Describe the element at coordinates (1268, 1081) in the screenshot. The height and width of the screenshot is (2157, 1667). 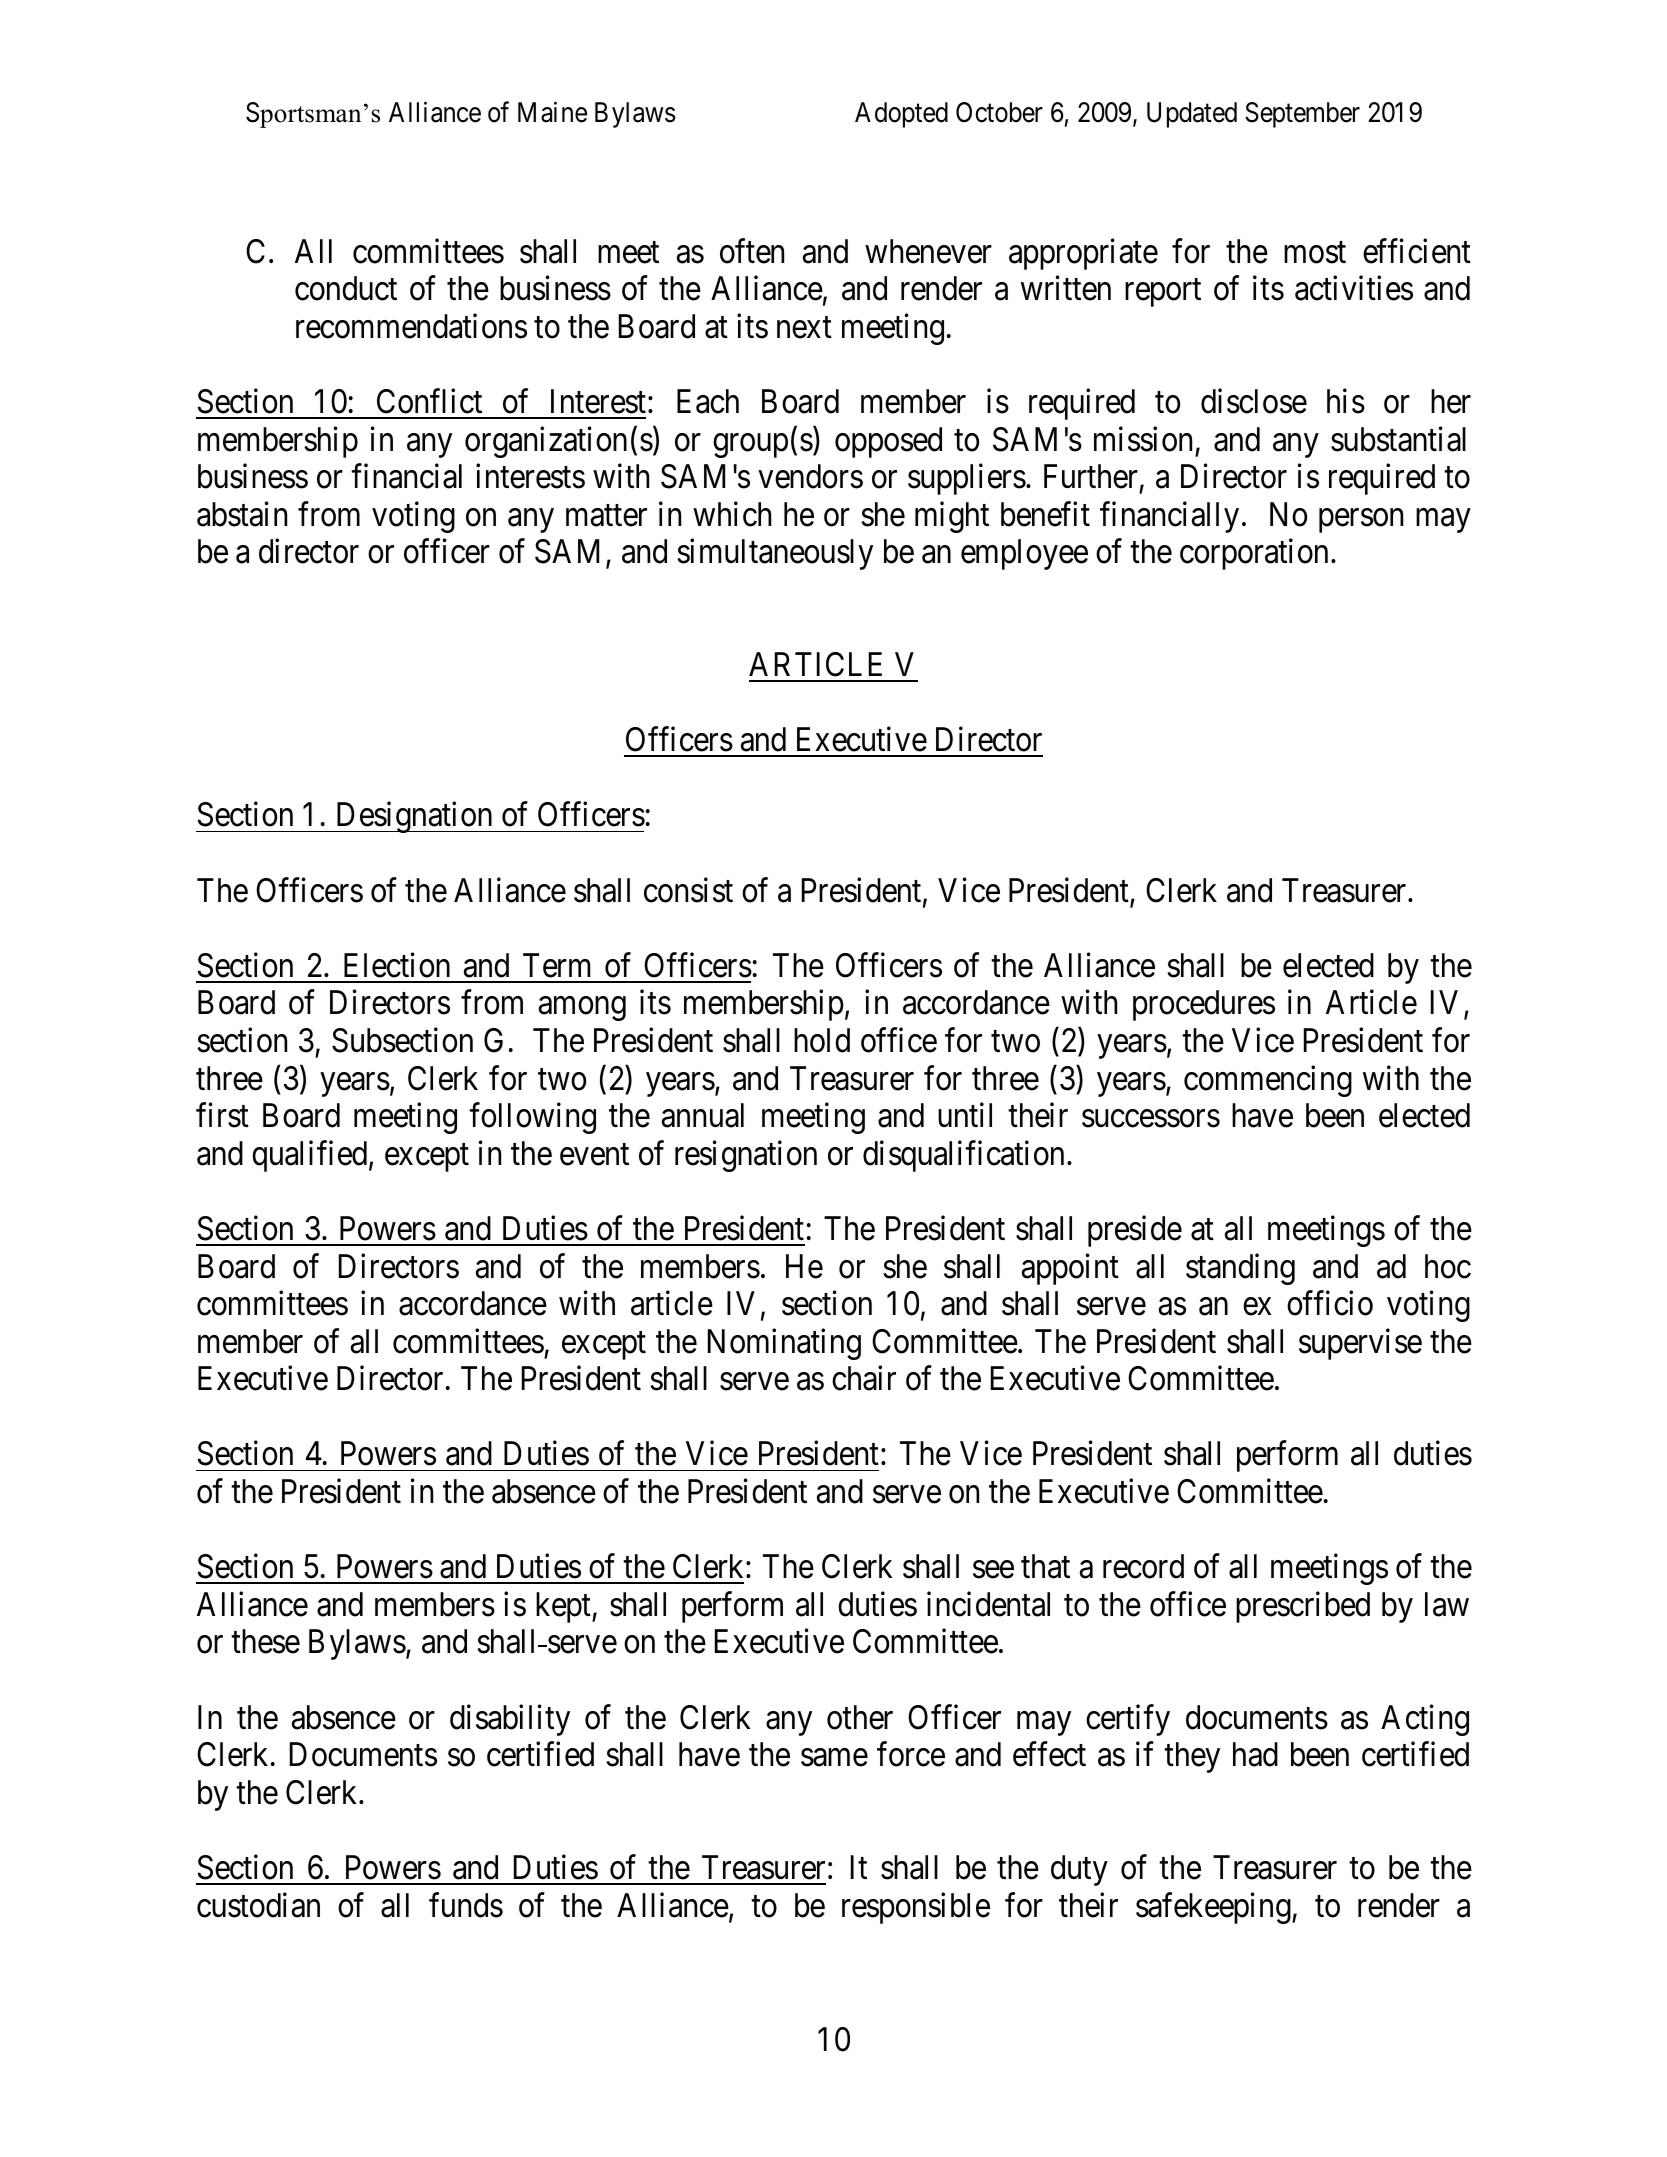
I see `commencing` at that location.
